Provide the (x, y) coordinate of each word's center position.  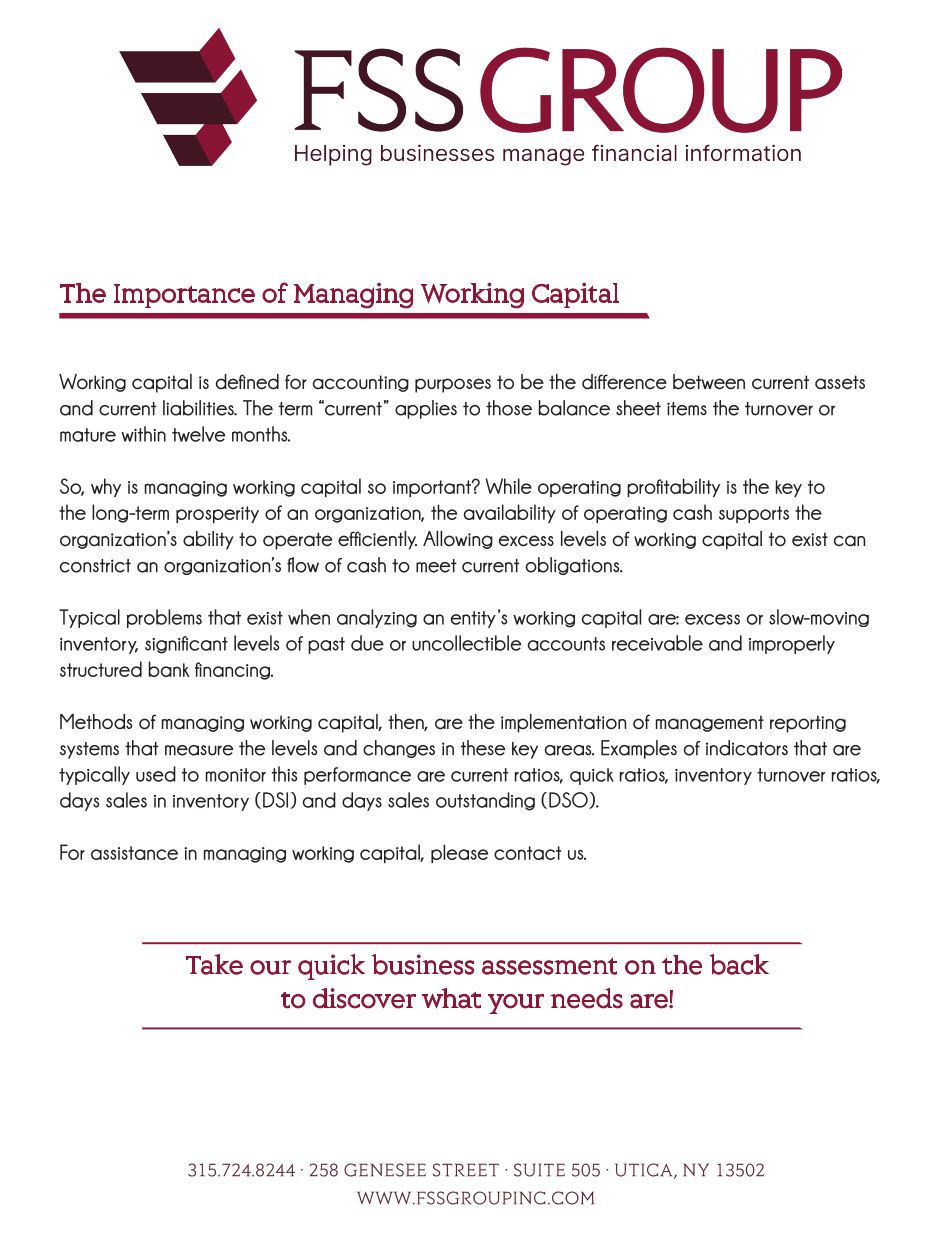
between (709, 382)
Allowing (458, 540)
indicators (747, 748)
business (422, 964)
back (739, 964)
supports (754, 514)
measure (199, 750)
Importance (184, 296)
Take (214, 964)
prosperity (217, 514)
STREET (466, 1170)
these (483, 748)
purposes (453, 385)
